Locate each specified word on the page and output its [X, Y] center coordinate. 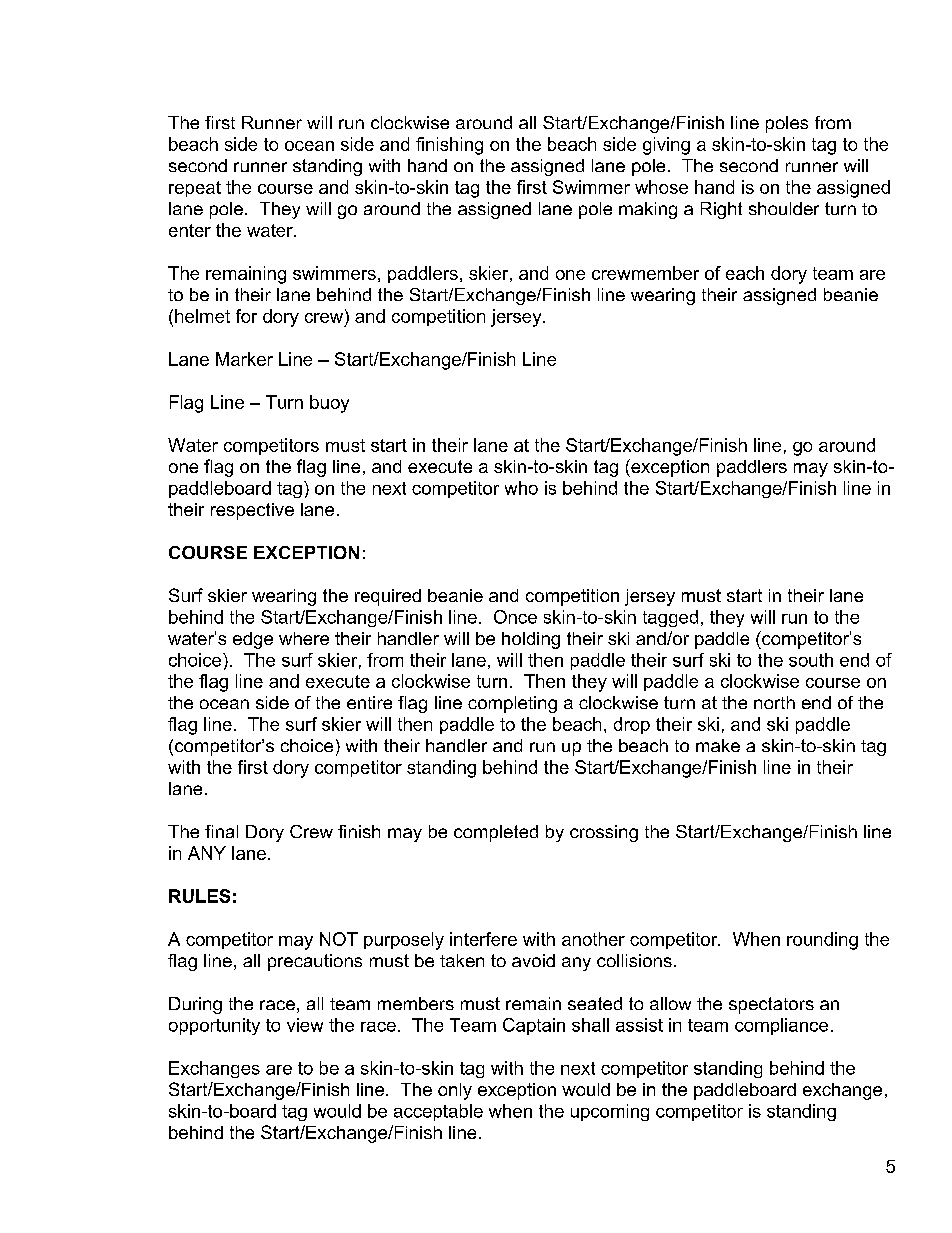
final [221, 831]
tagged [670, 618]
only [455, 1091]
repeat [195, 189]
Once [515, 617]
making [648, 210]
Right [721, 210]
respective [252, 511]
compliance [781, 1026]
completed [496, 833]
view [305, 1025]
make [718, 745]
